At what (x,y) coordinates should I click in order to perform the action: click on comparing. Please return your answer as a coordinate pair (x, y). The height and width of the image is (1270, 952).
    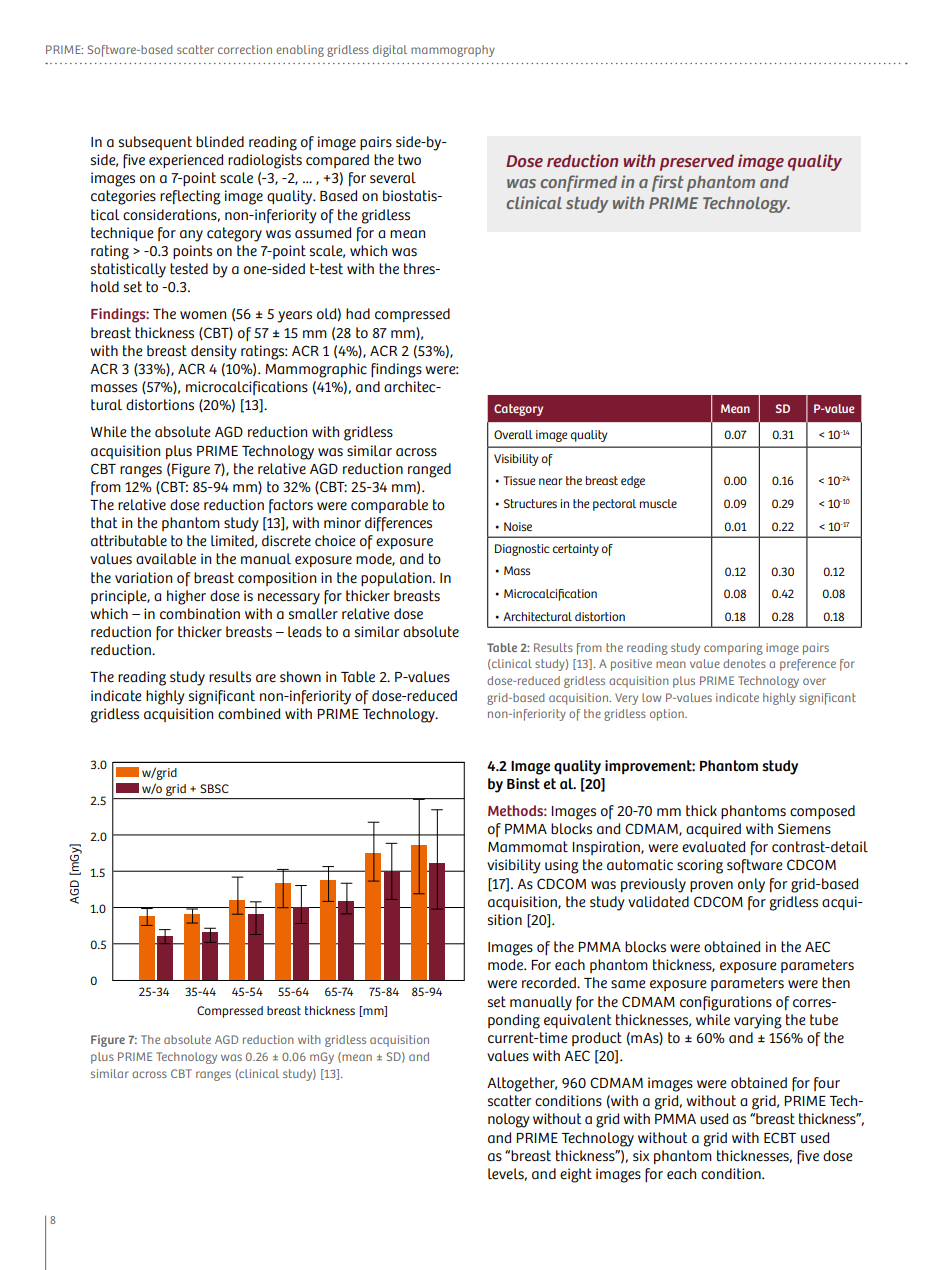
    Looking at the image, I should click on (733, 649).
